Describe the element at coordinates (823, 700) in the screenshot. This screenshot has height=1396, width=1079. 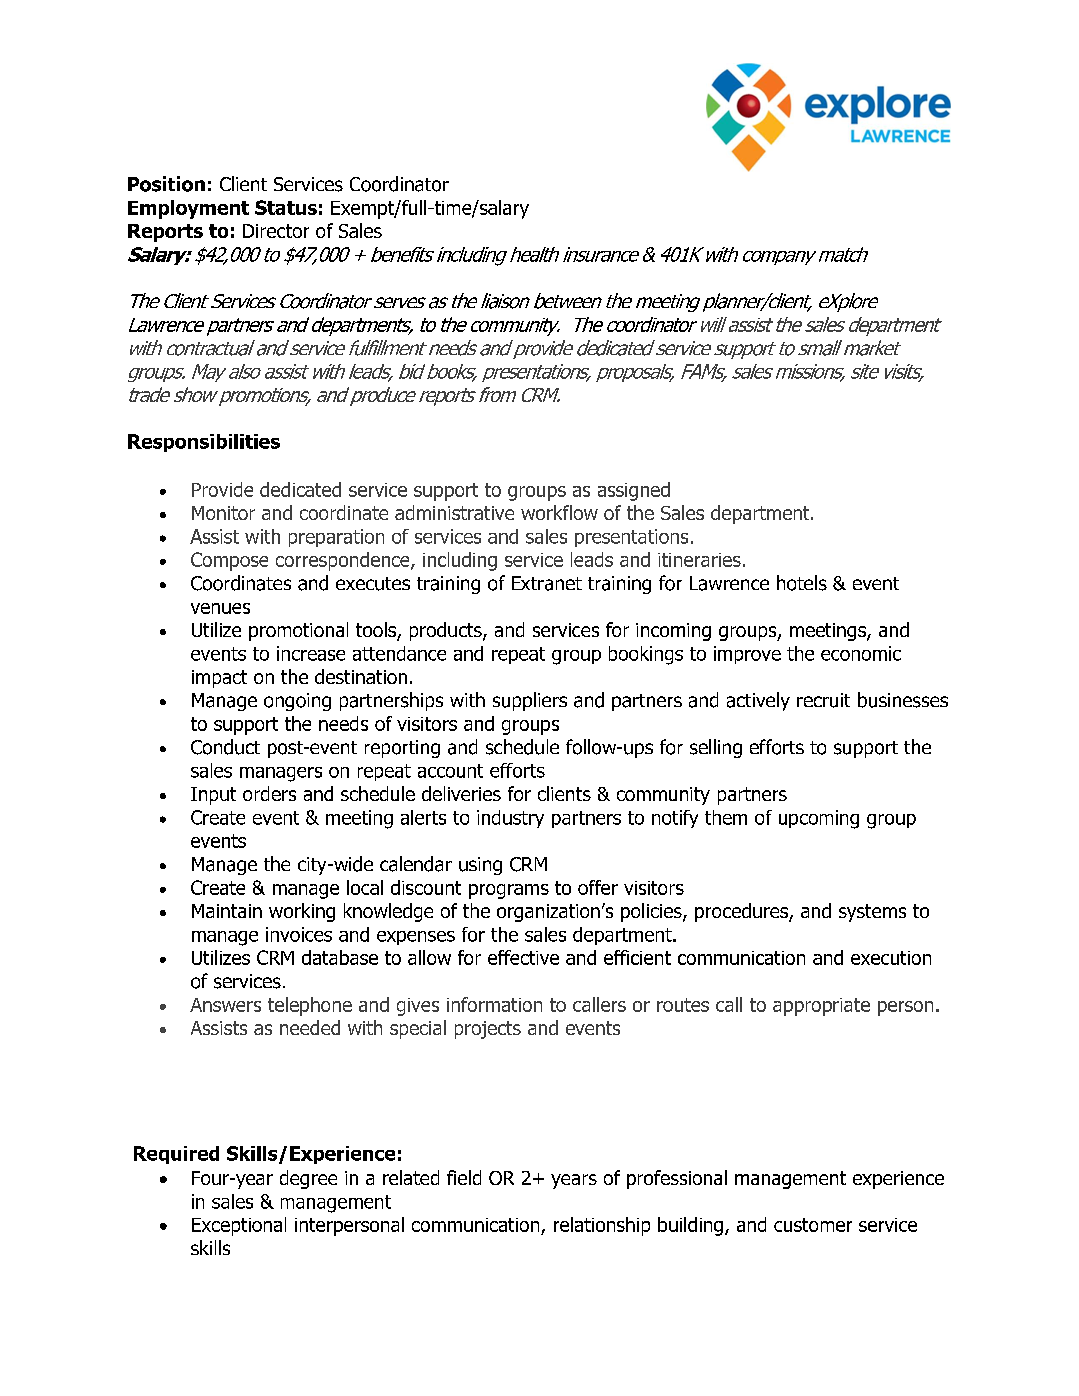
I see `recruit` at that location.
